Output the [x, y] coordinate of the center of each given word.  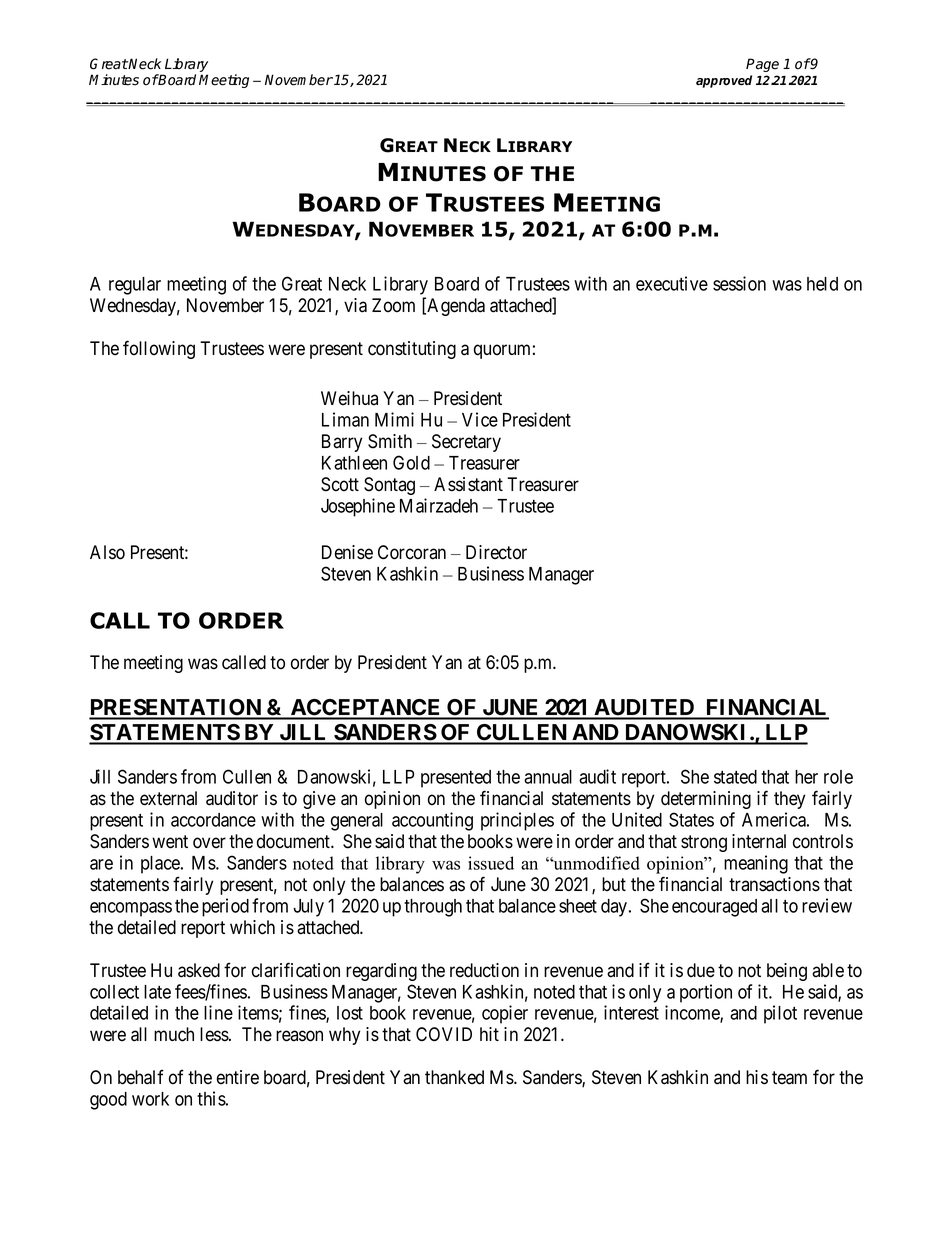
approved [724, 81]
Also [107, 552]
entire [238, 1077]
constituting [412, 350]
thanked [454, 1077]
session [739, 283]
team [789, 1078]
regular [135, 286]
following [159, 349]
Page [762, 65]
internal [759, 841]
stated [735, 777]
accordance [213, 820]
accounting [432, 821]
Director [496, 552]
